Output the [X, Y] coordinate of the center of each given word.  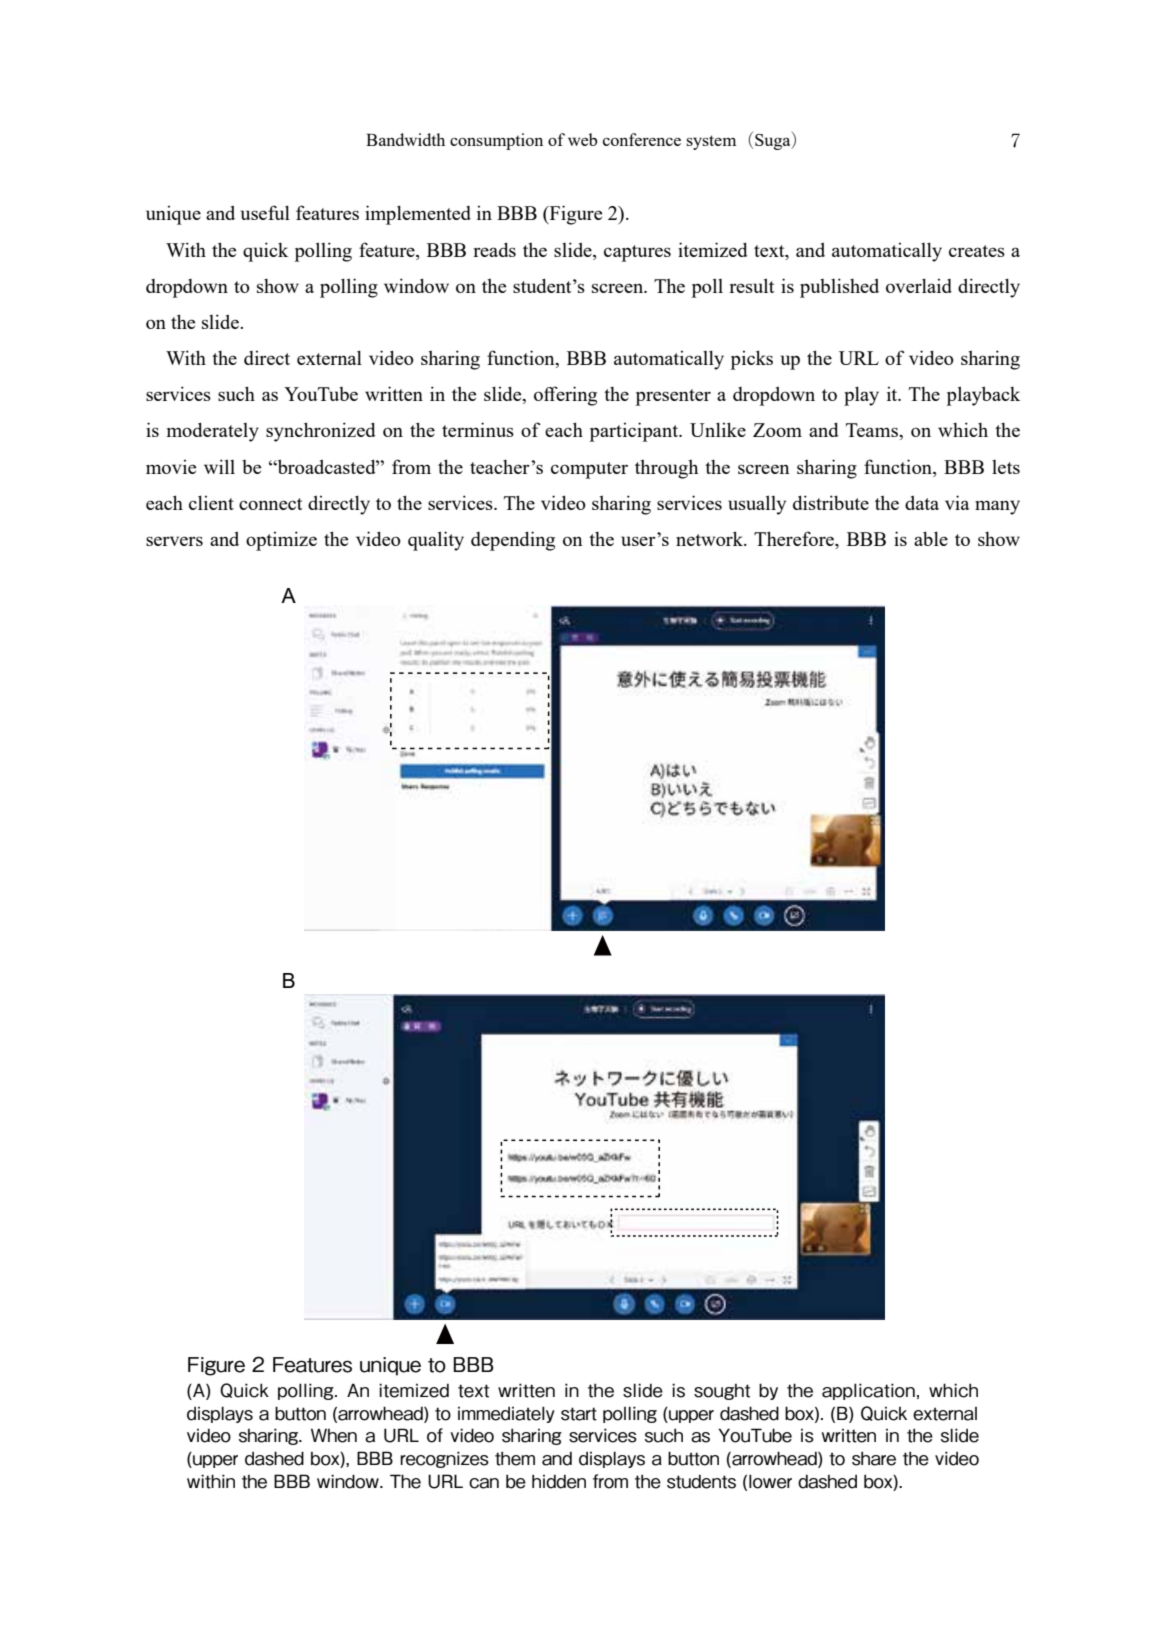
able [931, 538]
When [334, 1435]
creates [977, 251]
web [582, 139]
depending [513, 541]
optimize [281, 541]
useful [265, 212]
